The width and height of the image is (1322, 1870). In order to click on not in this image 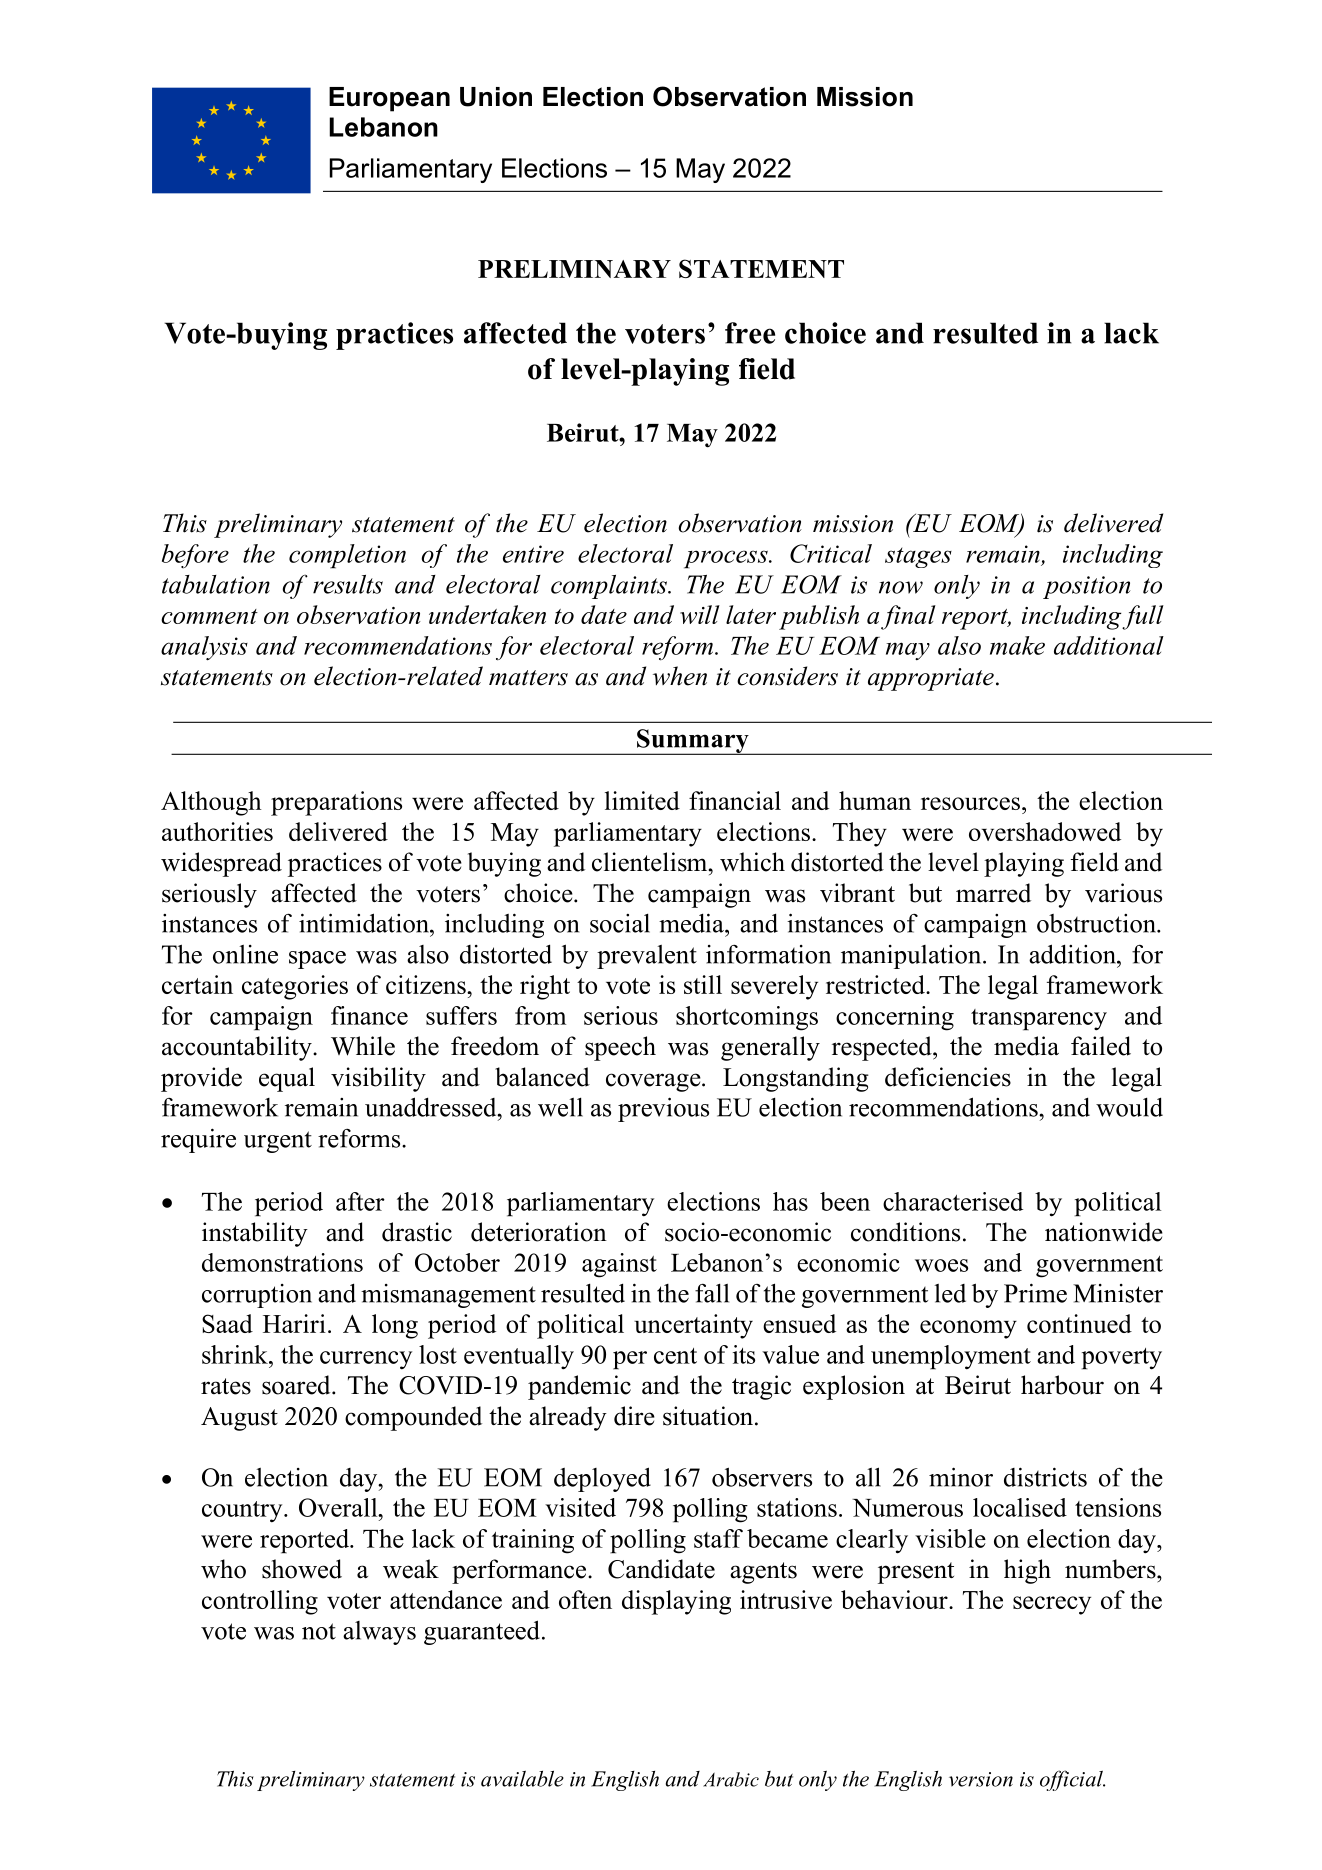, I will do `click(319, 1631)`.
